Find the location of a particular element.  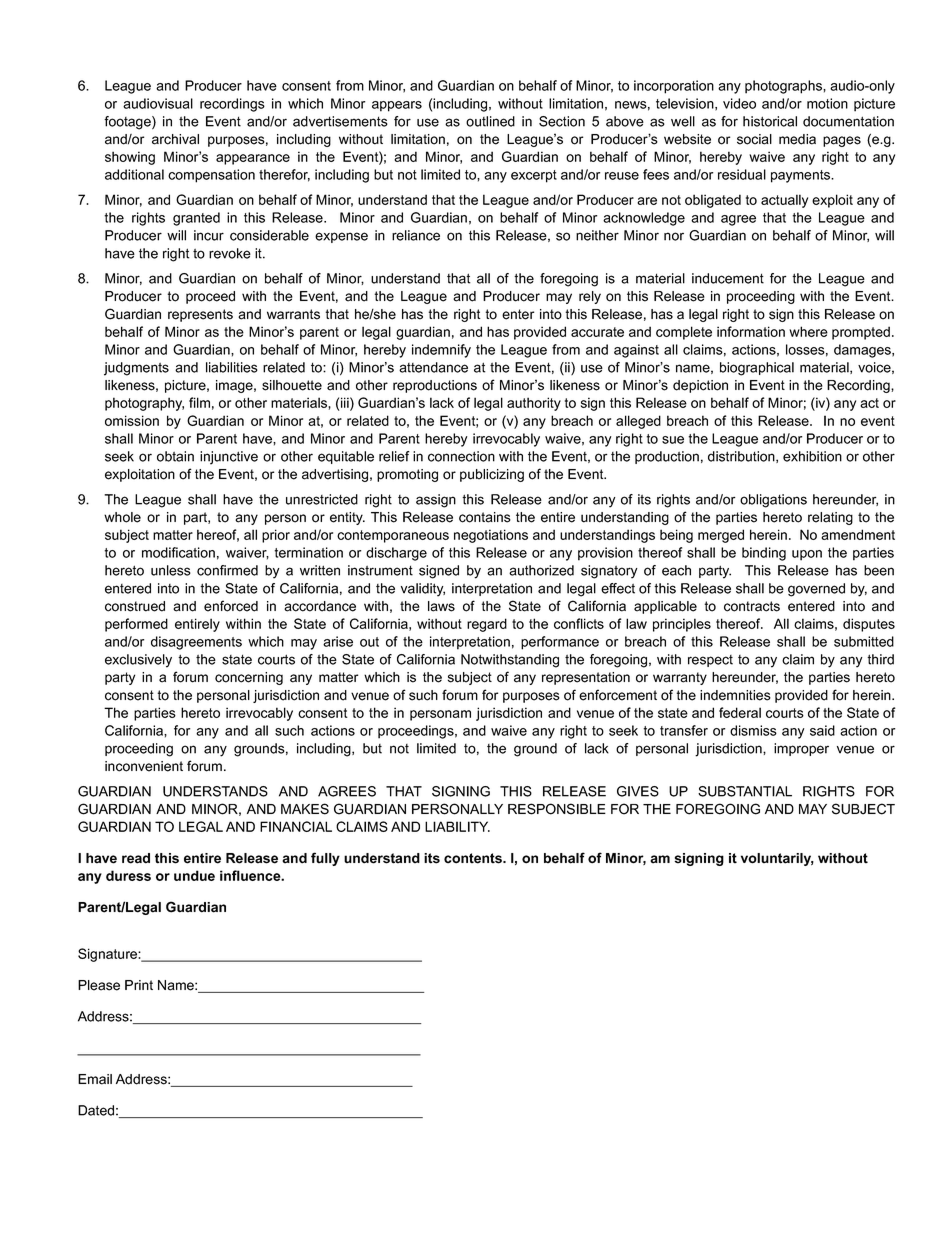

connection is located at coordinates (461, 456).
